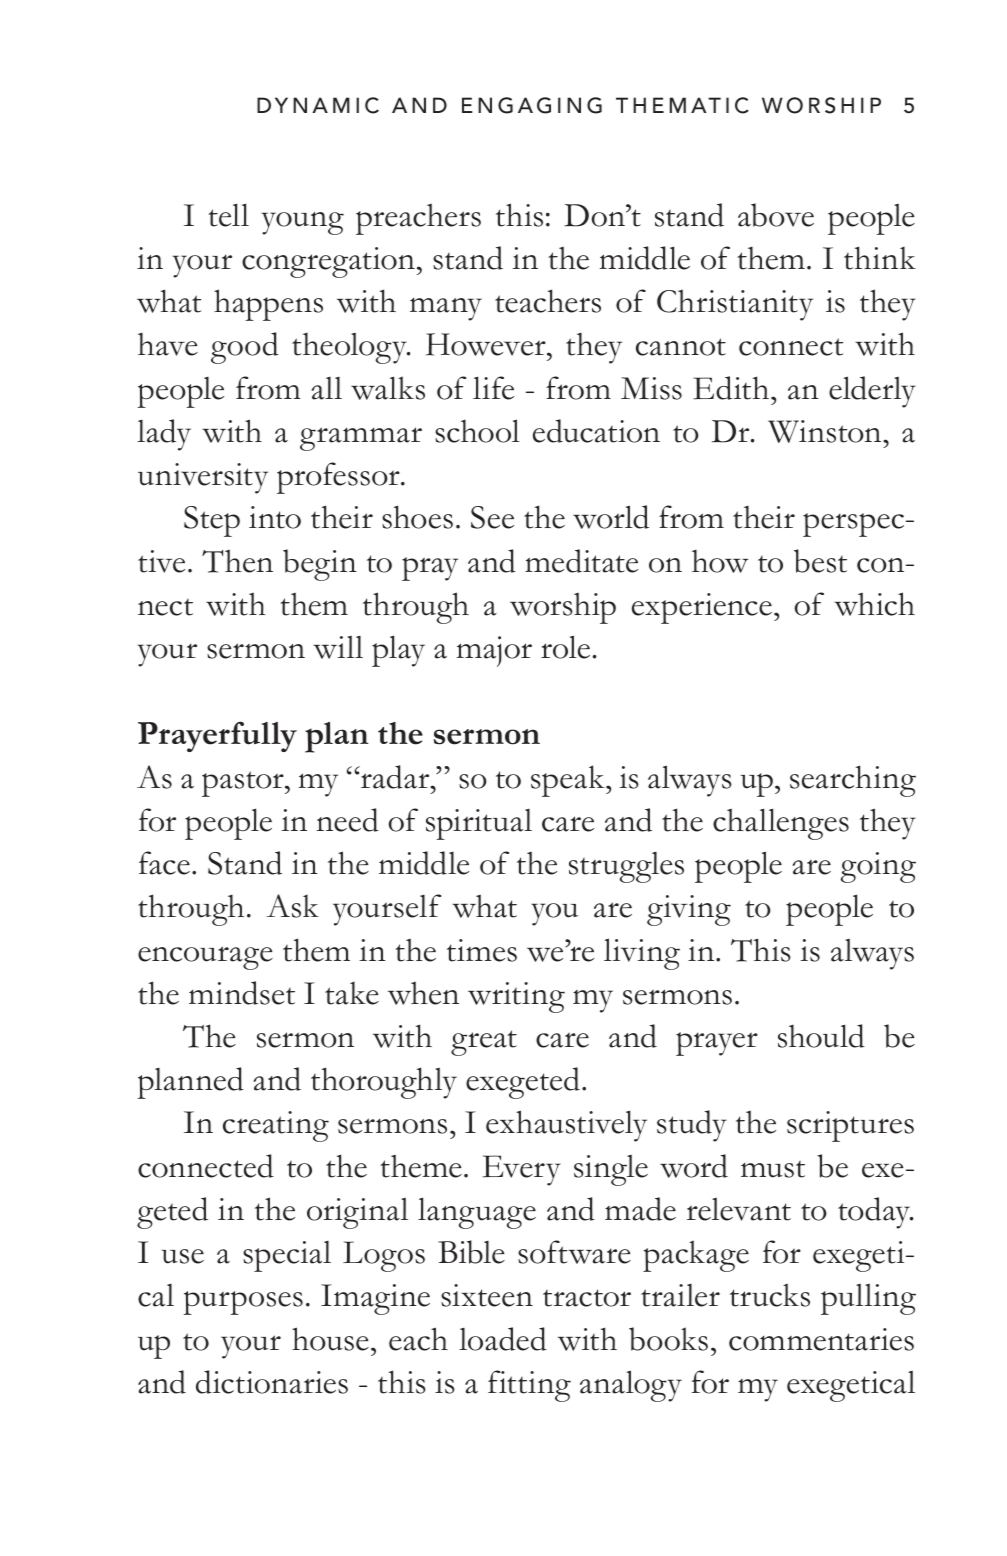 This screenshot has width=1007, height=1556. Describe the element at coordinates (820, 561) in the screenshot. I see `best` at that location.
